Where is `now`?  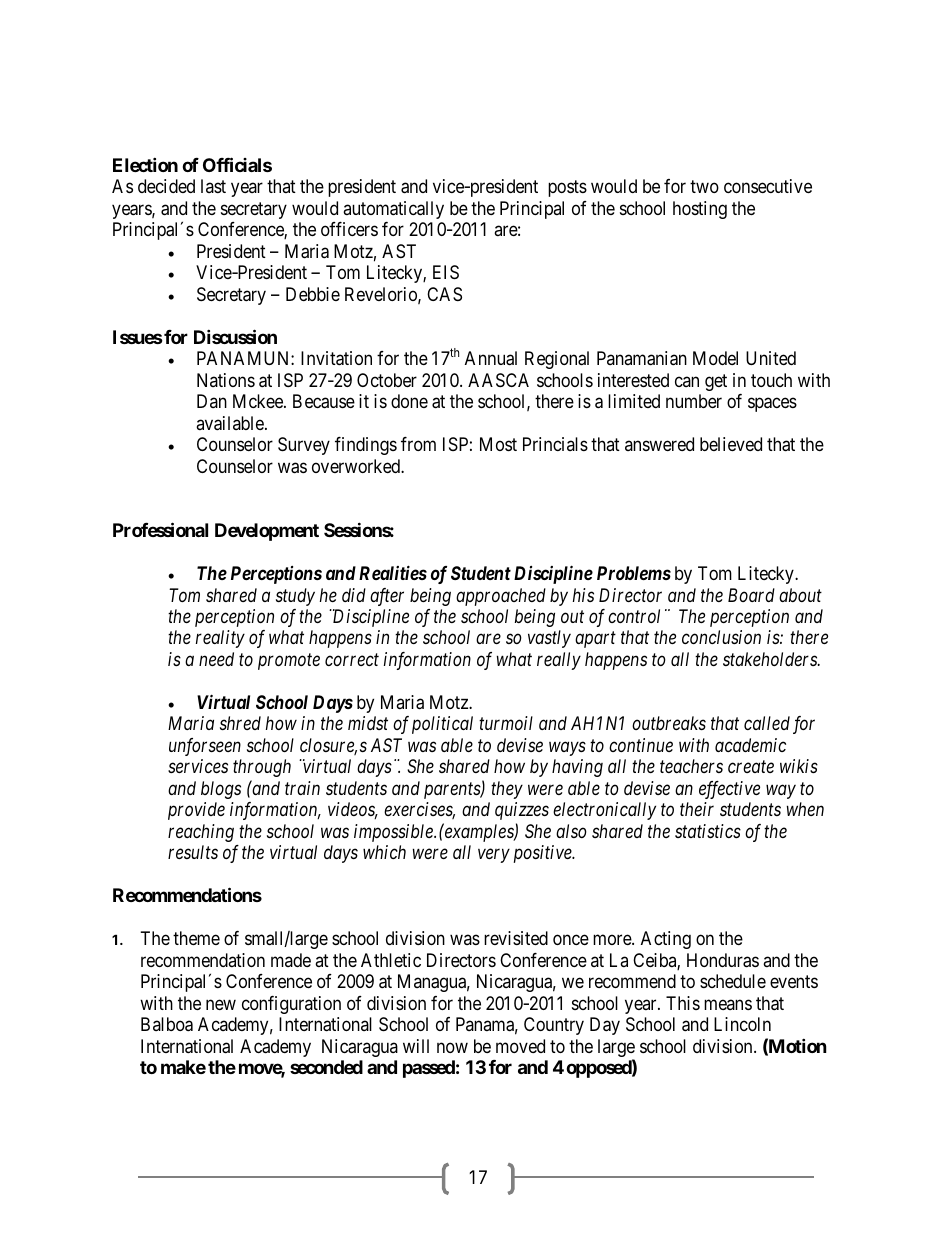
now is located at coordinates (452, 1047).
